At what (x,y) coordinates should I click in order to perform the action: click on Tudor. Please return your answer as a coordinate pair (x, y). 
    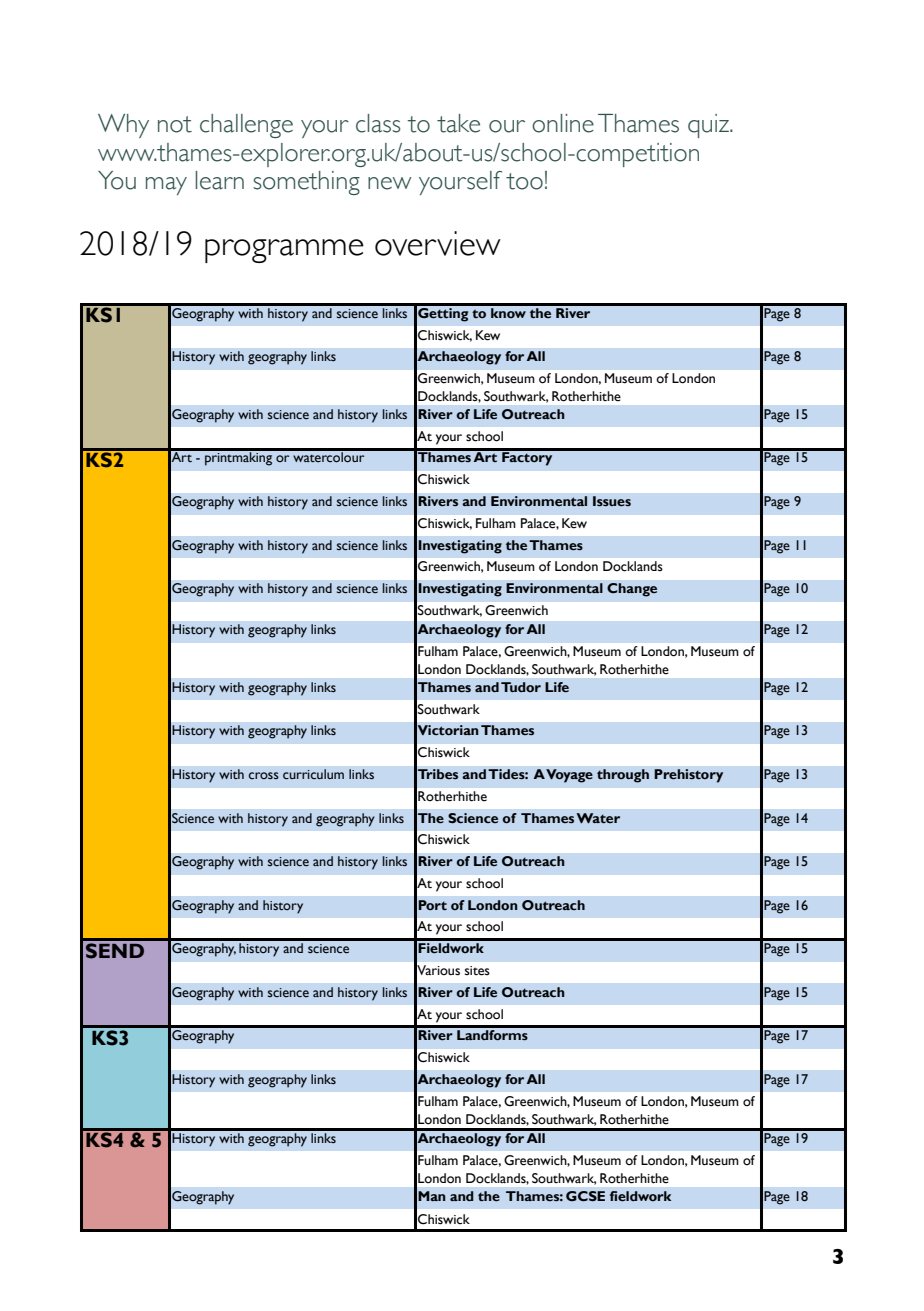
    Looking at the image, I should click on (521, 687).
